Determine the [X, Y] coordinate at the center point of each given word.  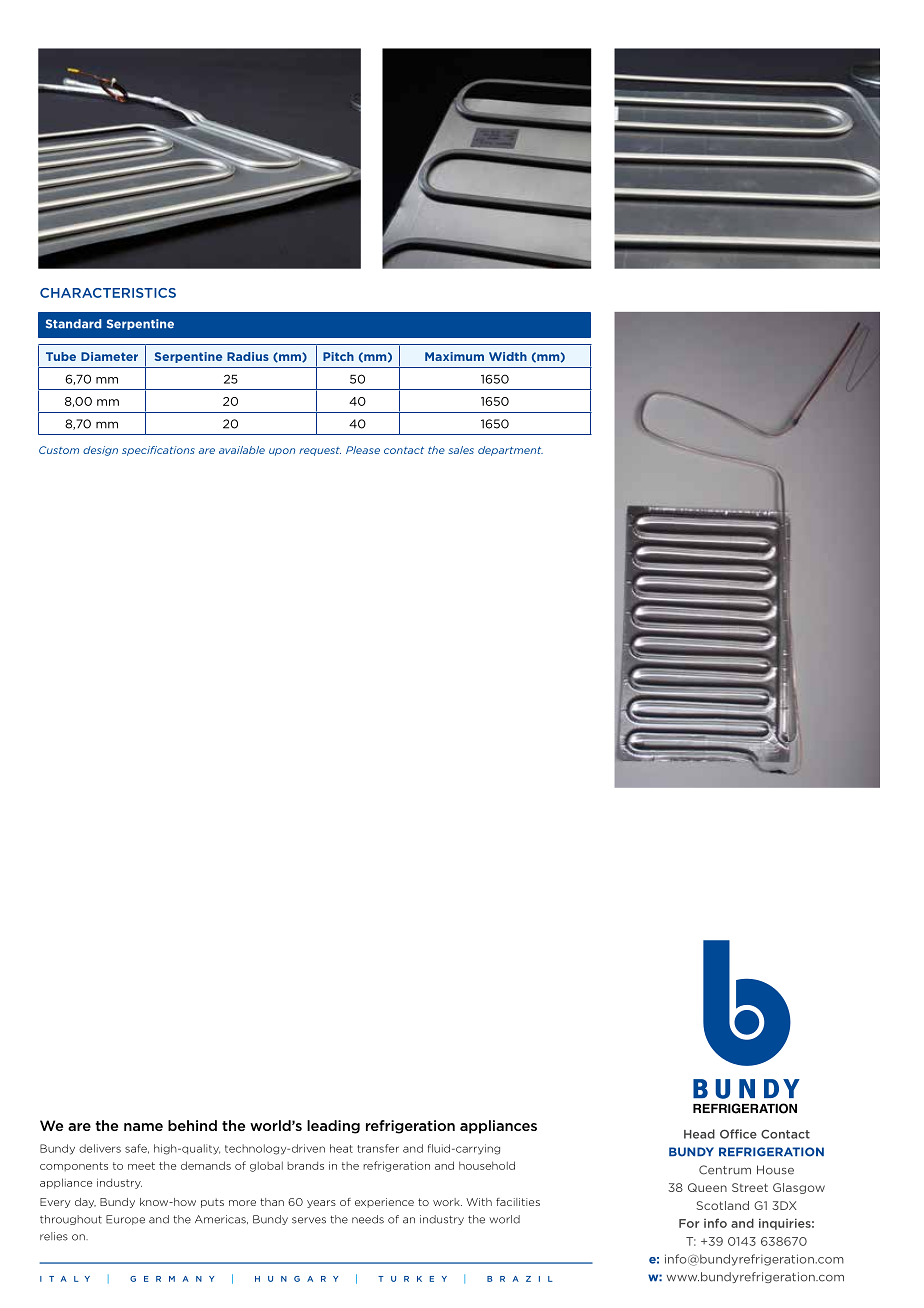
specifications [158, 451]
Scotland [722, 1205]
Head [699, 1134]
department [510, 451]
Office [738, 1134]
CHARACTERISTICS [108, 293]
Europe [125, 1220]
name [143, 1127]
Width [508, 356]
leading [333, 1127]
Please [363, 450]
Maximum [454, 356]
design [100, 451]
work [447, 1202]
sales [461, 450]
